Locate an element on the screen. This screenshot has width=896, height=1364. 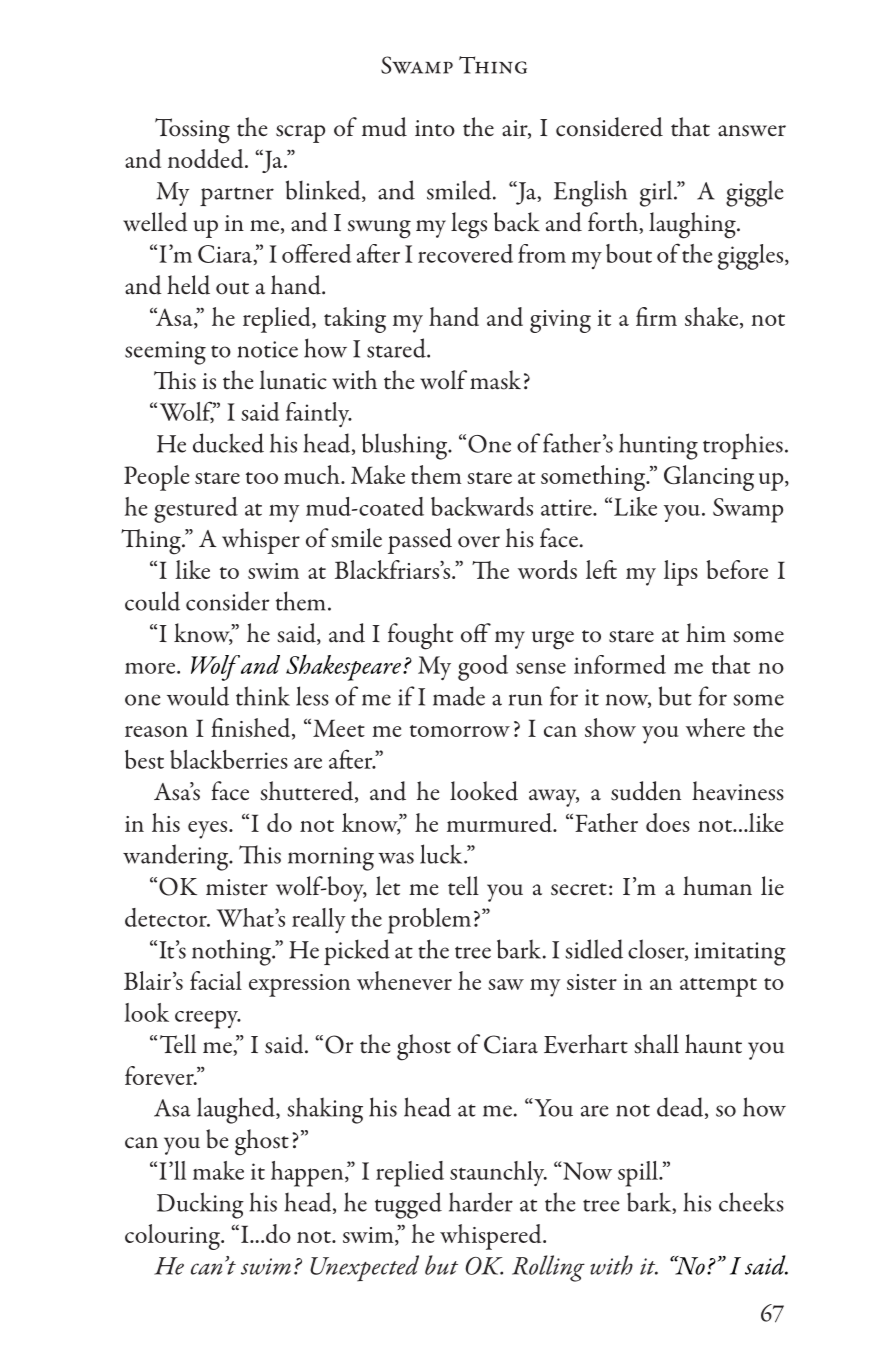
facial is located at coordinates (216, 980).
